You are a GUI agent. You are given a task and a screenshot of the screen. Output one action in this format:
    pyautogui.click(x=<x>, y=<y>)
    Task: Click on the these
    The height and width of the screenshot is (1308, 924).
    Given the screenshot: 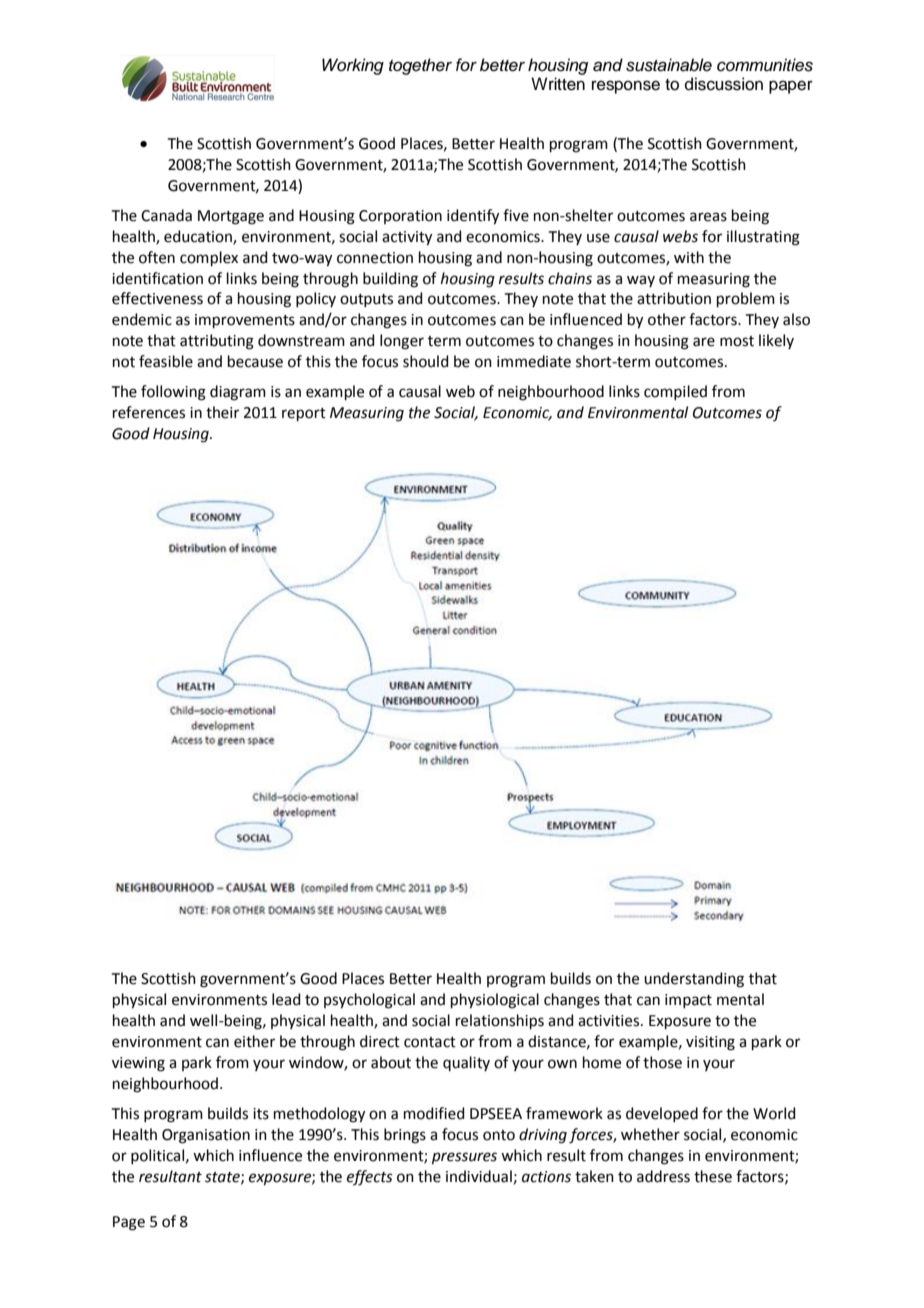 What is the action you would take?
    pyautogui.click(x=713, y=1176)
